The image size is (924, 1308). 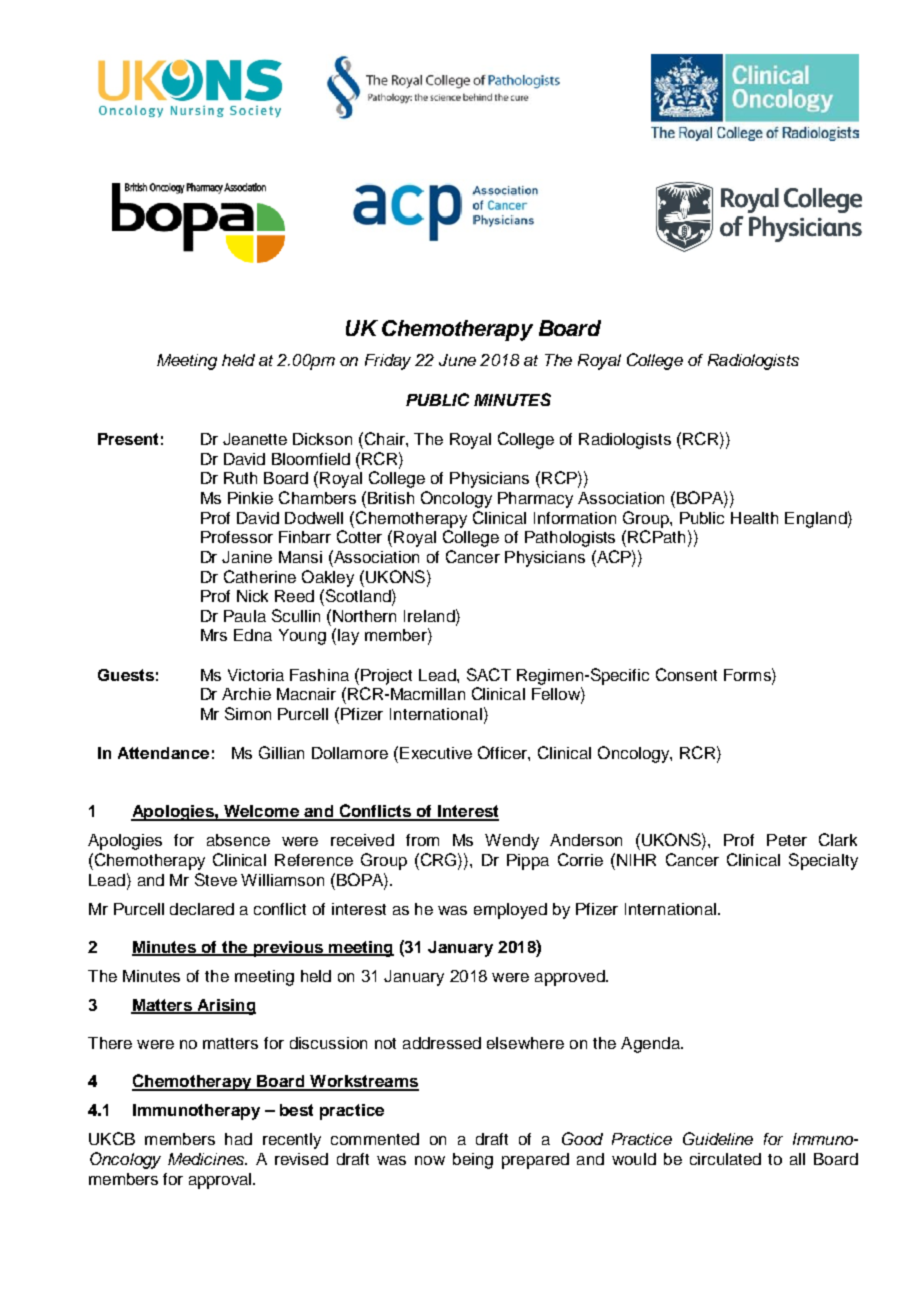 What do you see at coordinates (651, 1045) in the image?
I see `Agenda` at bounding box center [651, 1045].
